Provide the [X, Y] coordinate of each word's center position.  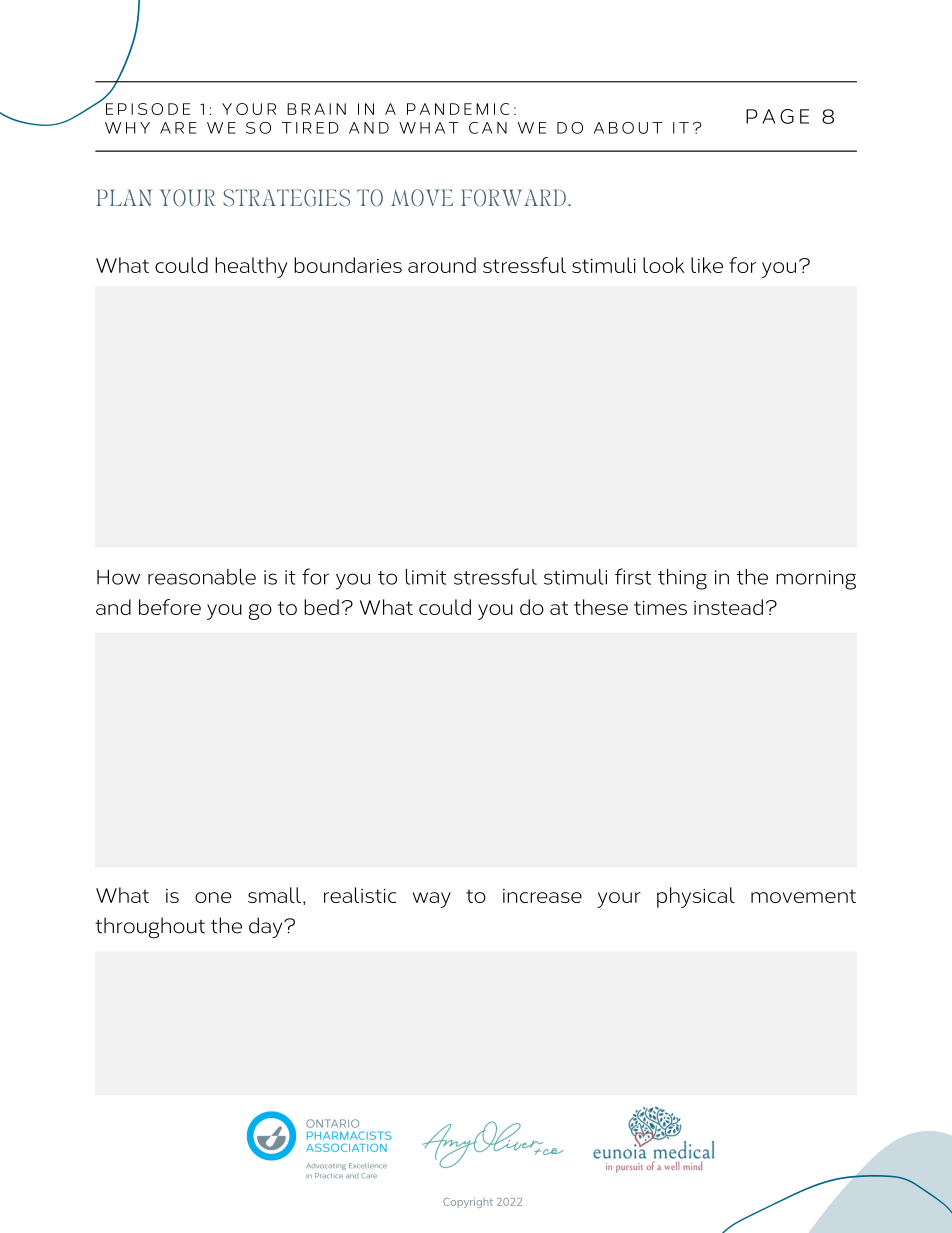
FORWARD [513, 197]
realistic [360, 895]
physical [696, 897]
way [432, 900]
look [663, 265]
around [442, 265]
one [213, 897]
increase [542, 896]
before [170, 607]
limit [426, 577]
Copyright [468, 1203]
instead [728, 607]
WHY [127, 128]
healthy [251, 267]
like [707, 265]
